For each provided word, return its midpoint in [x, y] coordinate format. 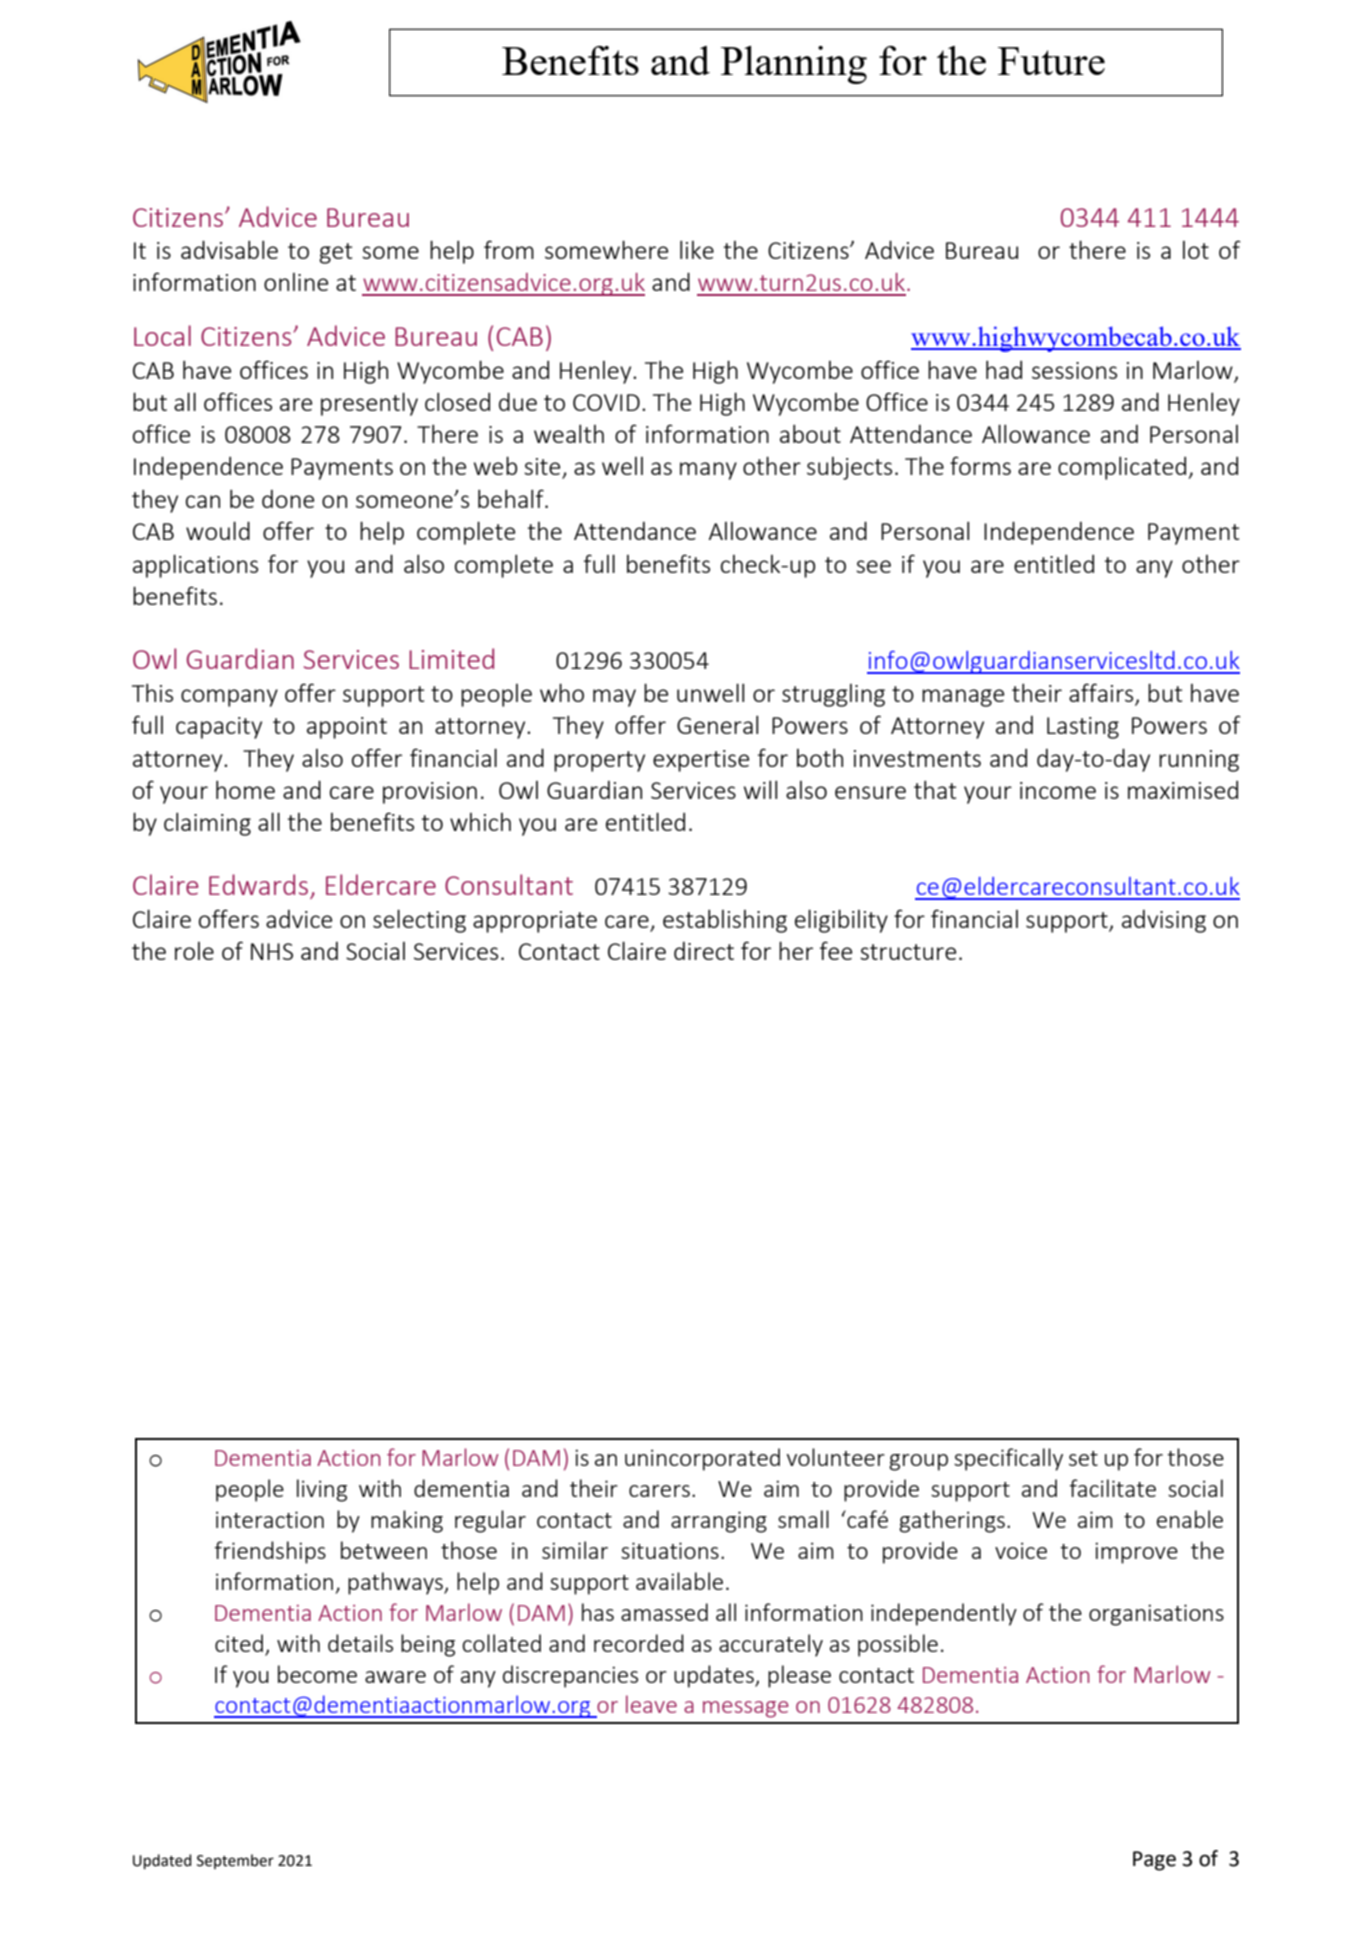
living [322, 1490]
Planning [794, 65]
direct [704, 951]
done [288, 499]
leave [651, 1704]
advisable [229, 249]
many [708, 471]
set [1083, 1458]
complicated [1123, 468]
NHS [272, 951]
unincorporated [702, 1459]
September [235, 1861]
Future [1051, 61]
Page [1154, 1861]
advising [1164, 921]
